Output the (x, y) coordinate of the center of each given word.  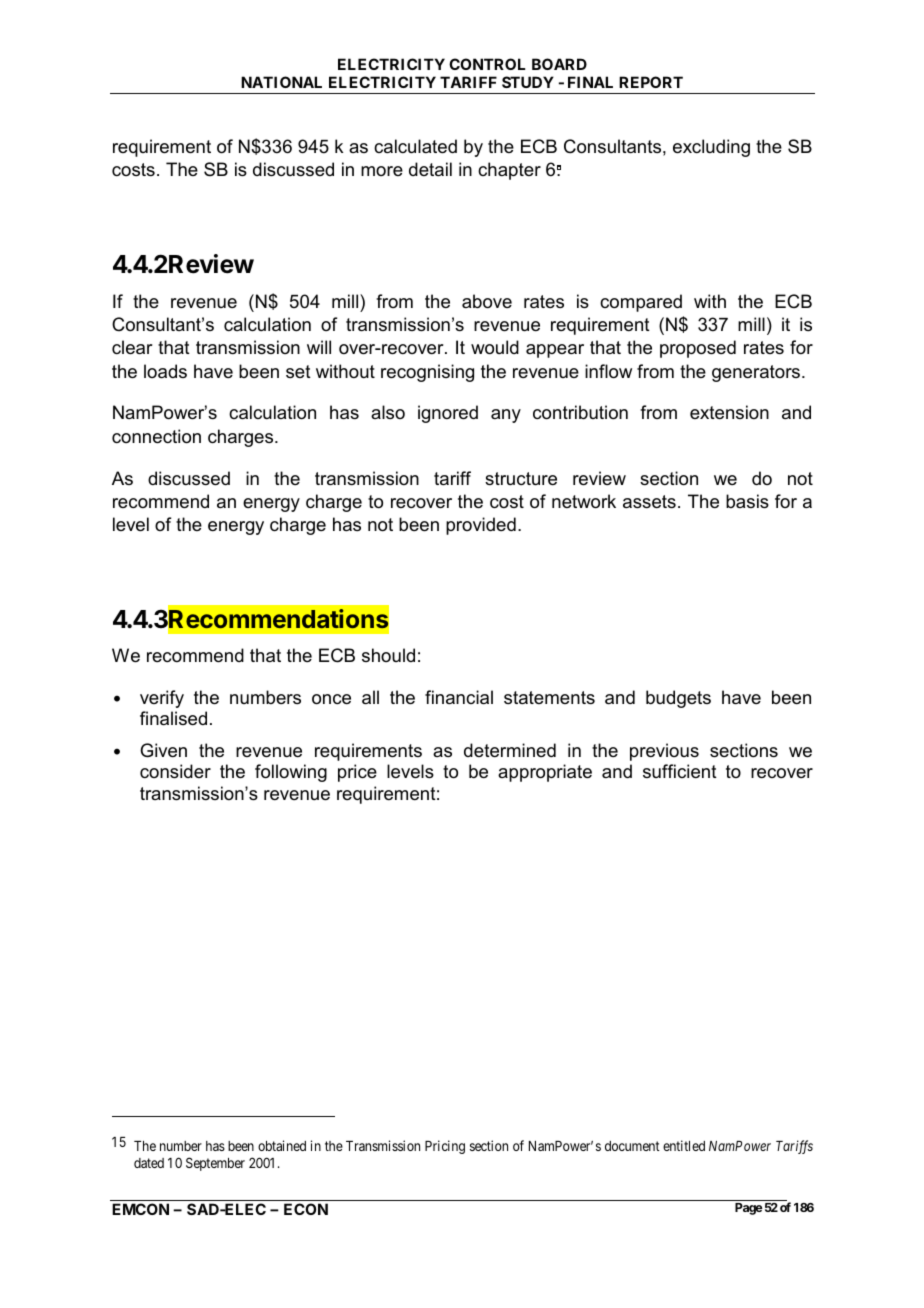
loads (165, 371)
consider (175, 771)
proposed (698, 349)
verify (162, 699)
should (388, 655)
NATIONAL (281, 82)
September (215, 1164)
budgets (678, 699)
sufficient (680, 771)
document (632, 1146)
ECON (306, 1209)
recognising (427, 373)
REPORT (651, 82)
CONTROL (487, 64)
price (357, 773)
